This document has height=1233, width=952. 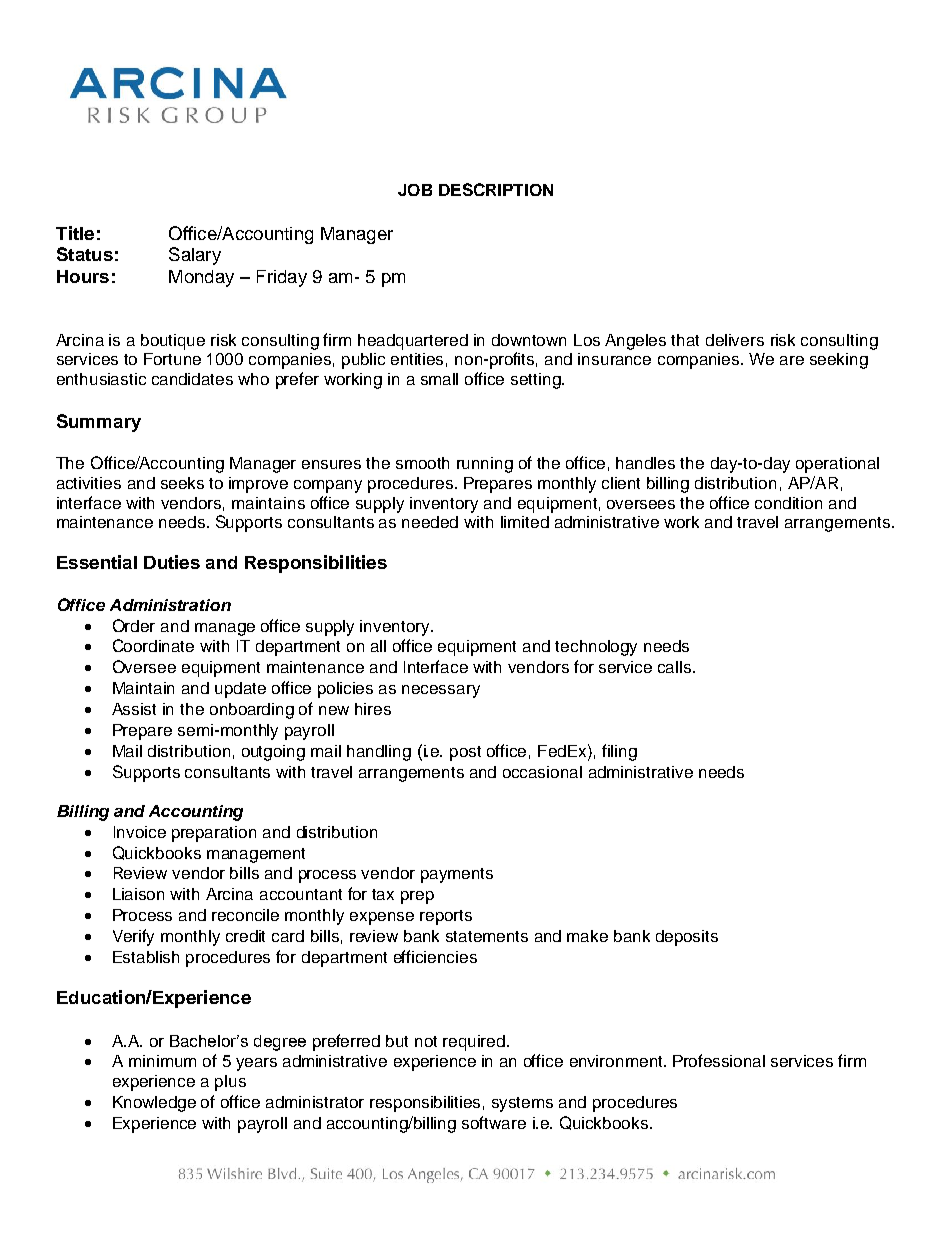 I want to click on necessary, so click(x=441, y=691).
